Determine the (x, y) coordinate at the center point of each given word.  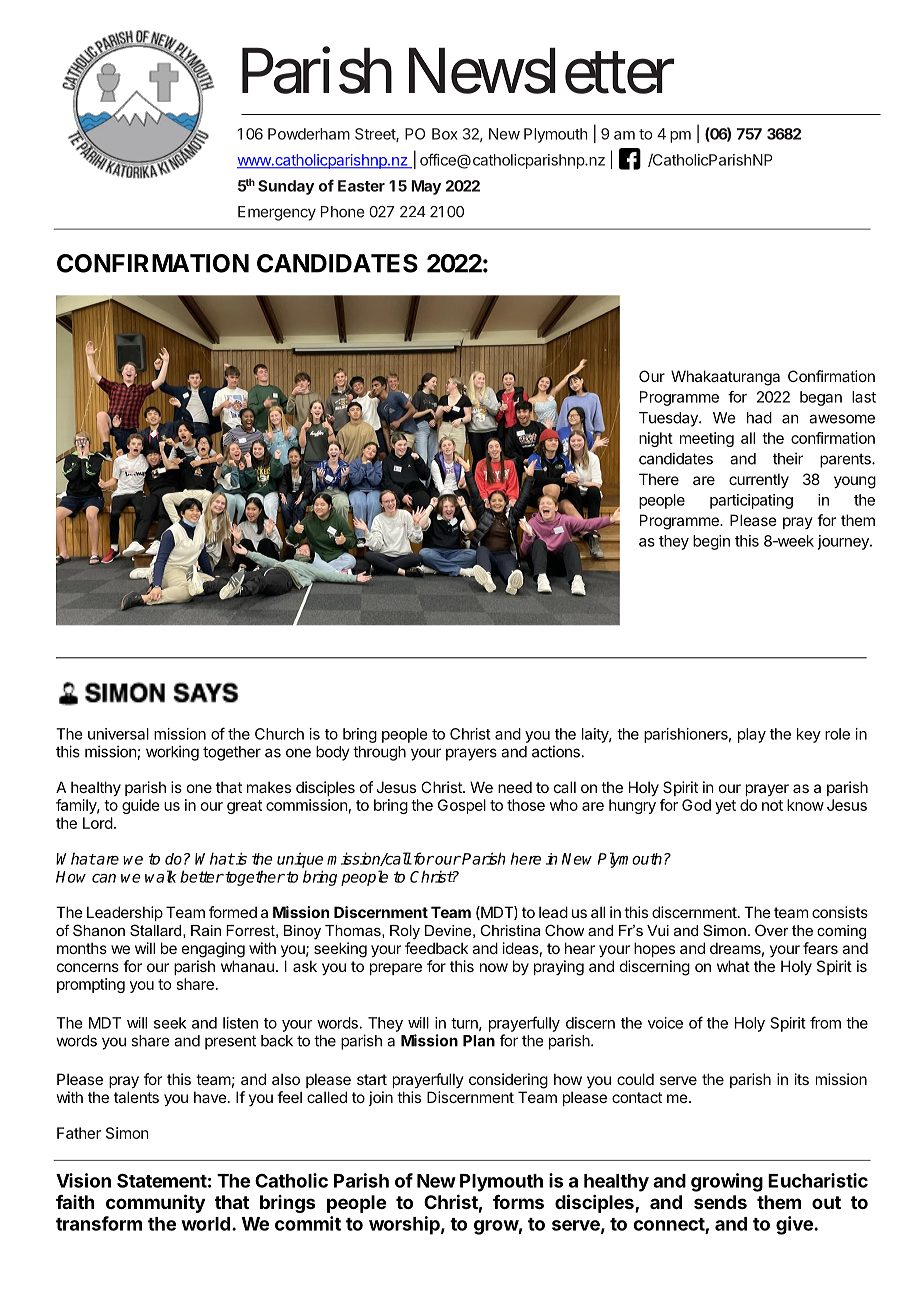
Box (445, 134)
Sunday (286, 187)
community (155, 1203)
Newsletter (541, 71)
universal (118, 734)
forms (518, 1202)
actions (556, 751)
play (752, 735)
